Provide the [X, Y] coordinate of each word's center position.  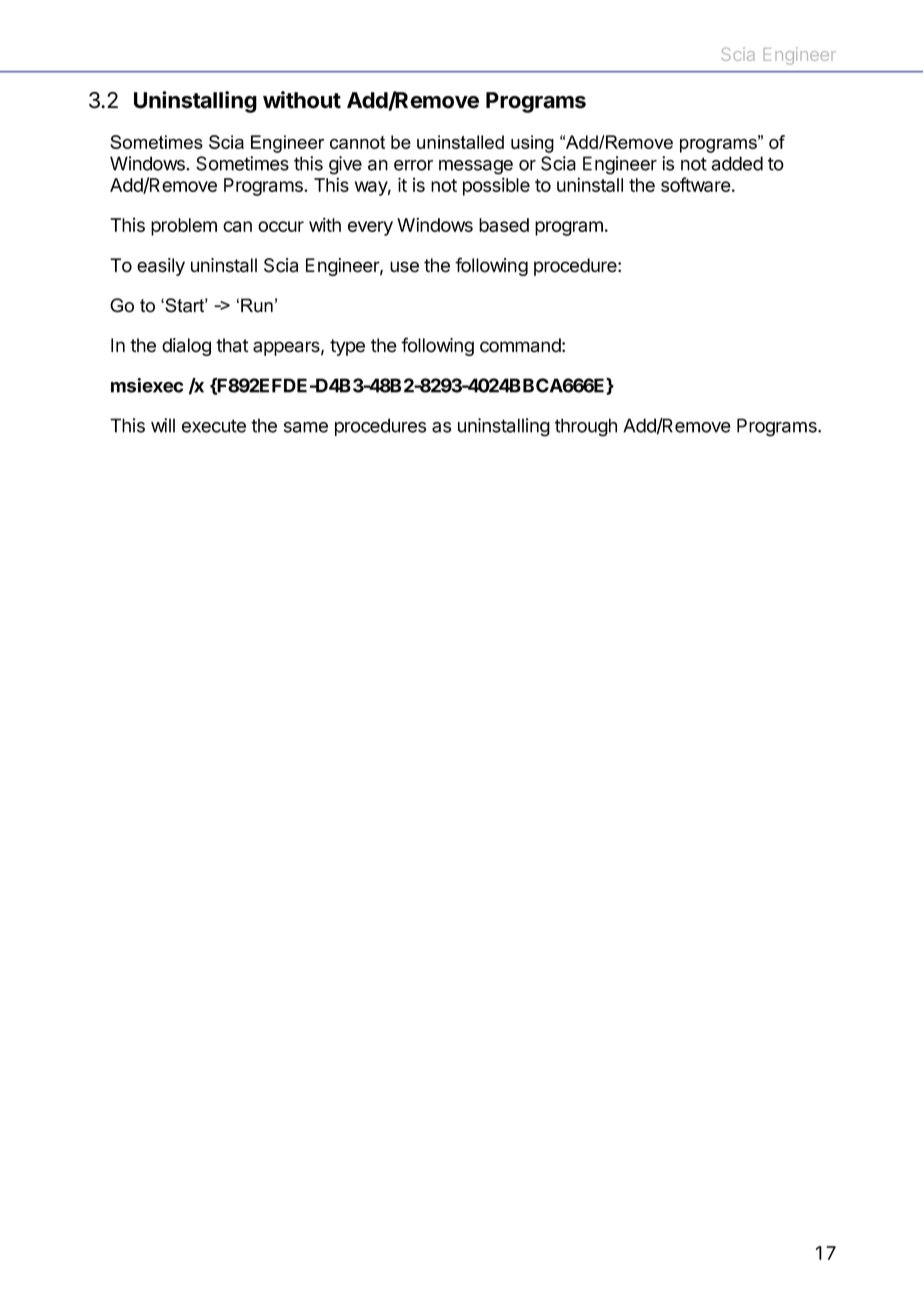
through [586, 427]
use [404, 267]
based [504, 225]
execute [214, 426]
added [737, 163]
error [413, 165]
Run [257, 305]
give [345, 165]
